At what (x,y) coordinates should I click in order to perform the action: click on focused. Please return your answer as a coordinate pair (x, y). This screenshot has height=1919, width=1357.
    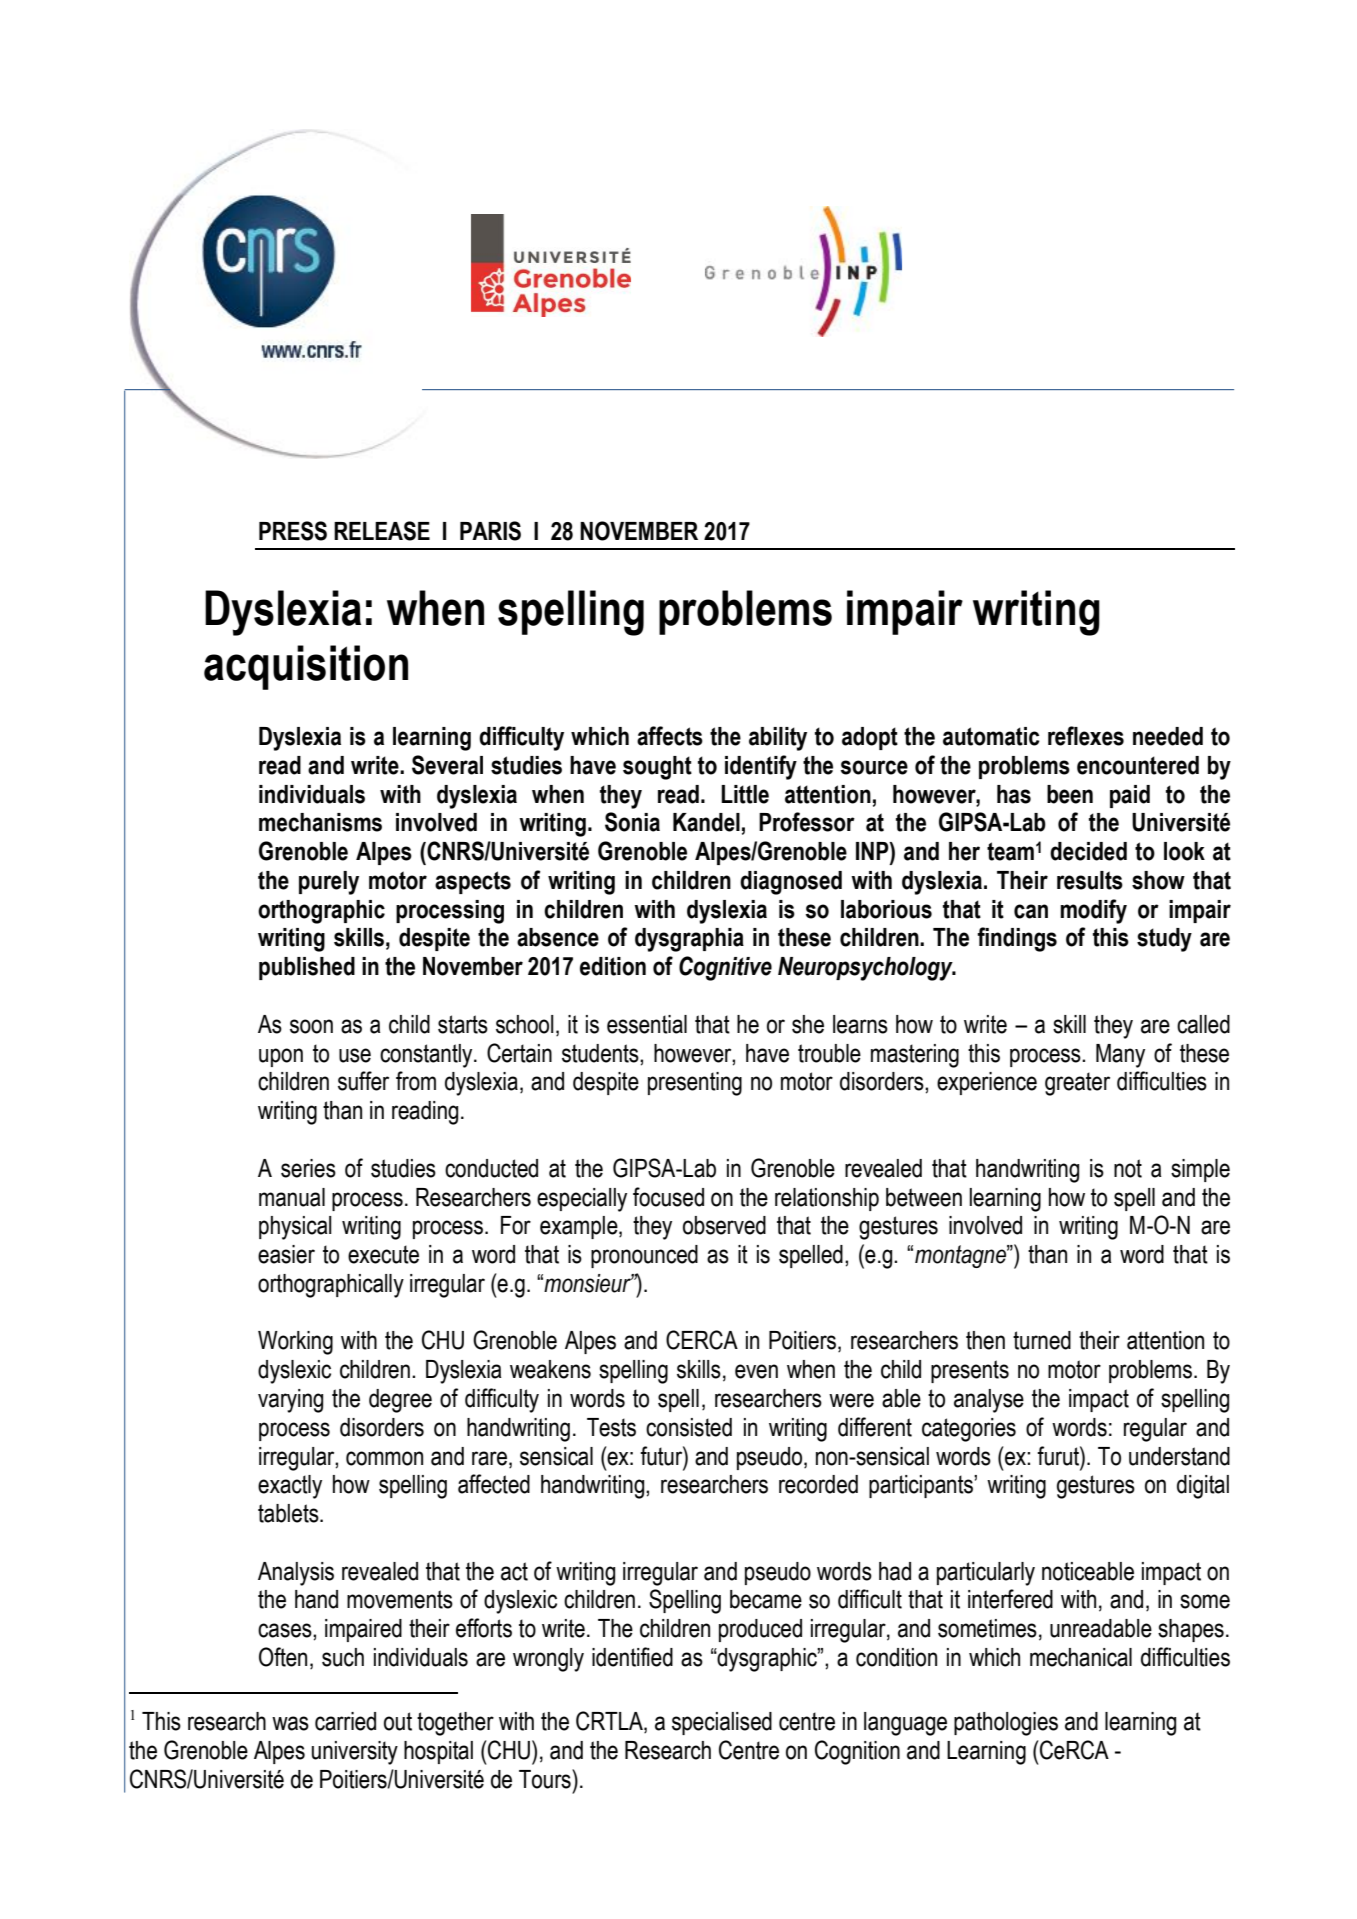
    Looking at the image, I should click on (668, 1197).
